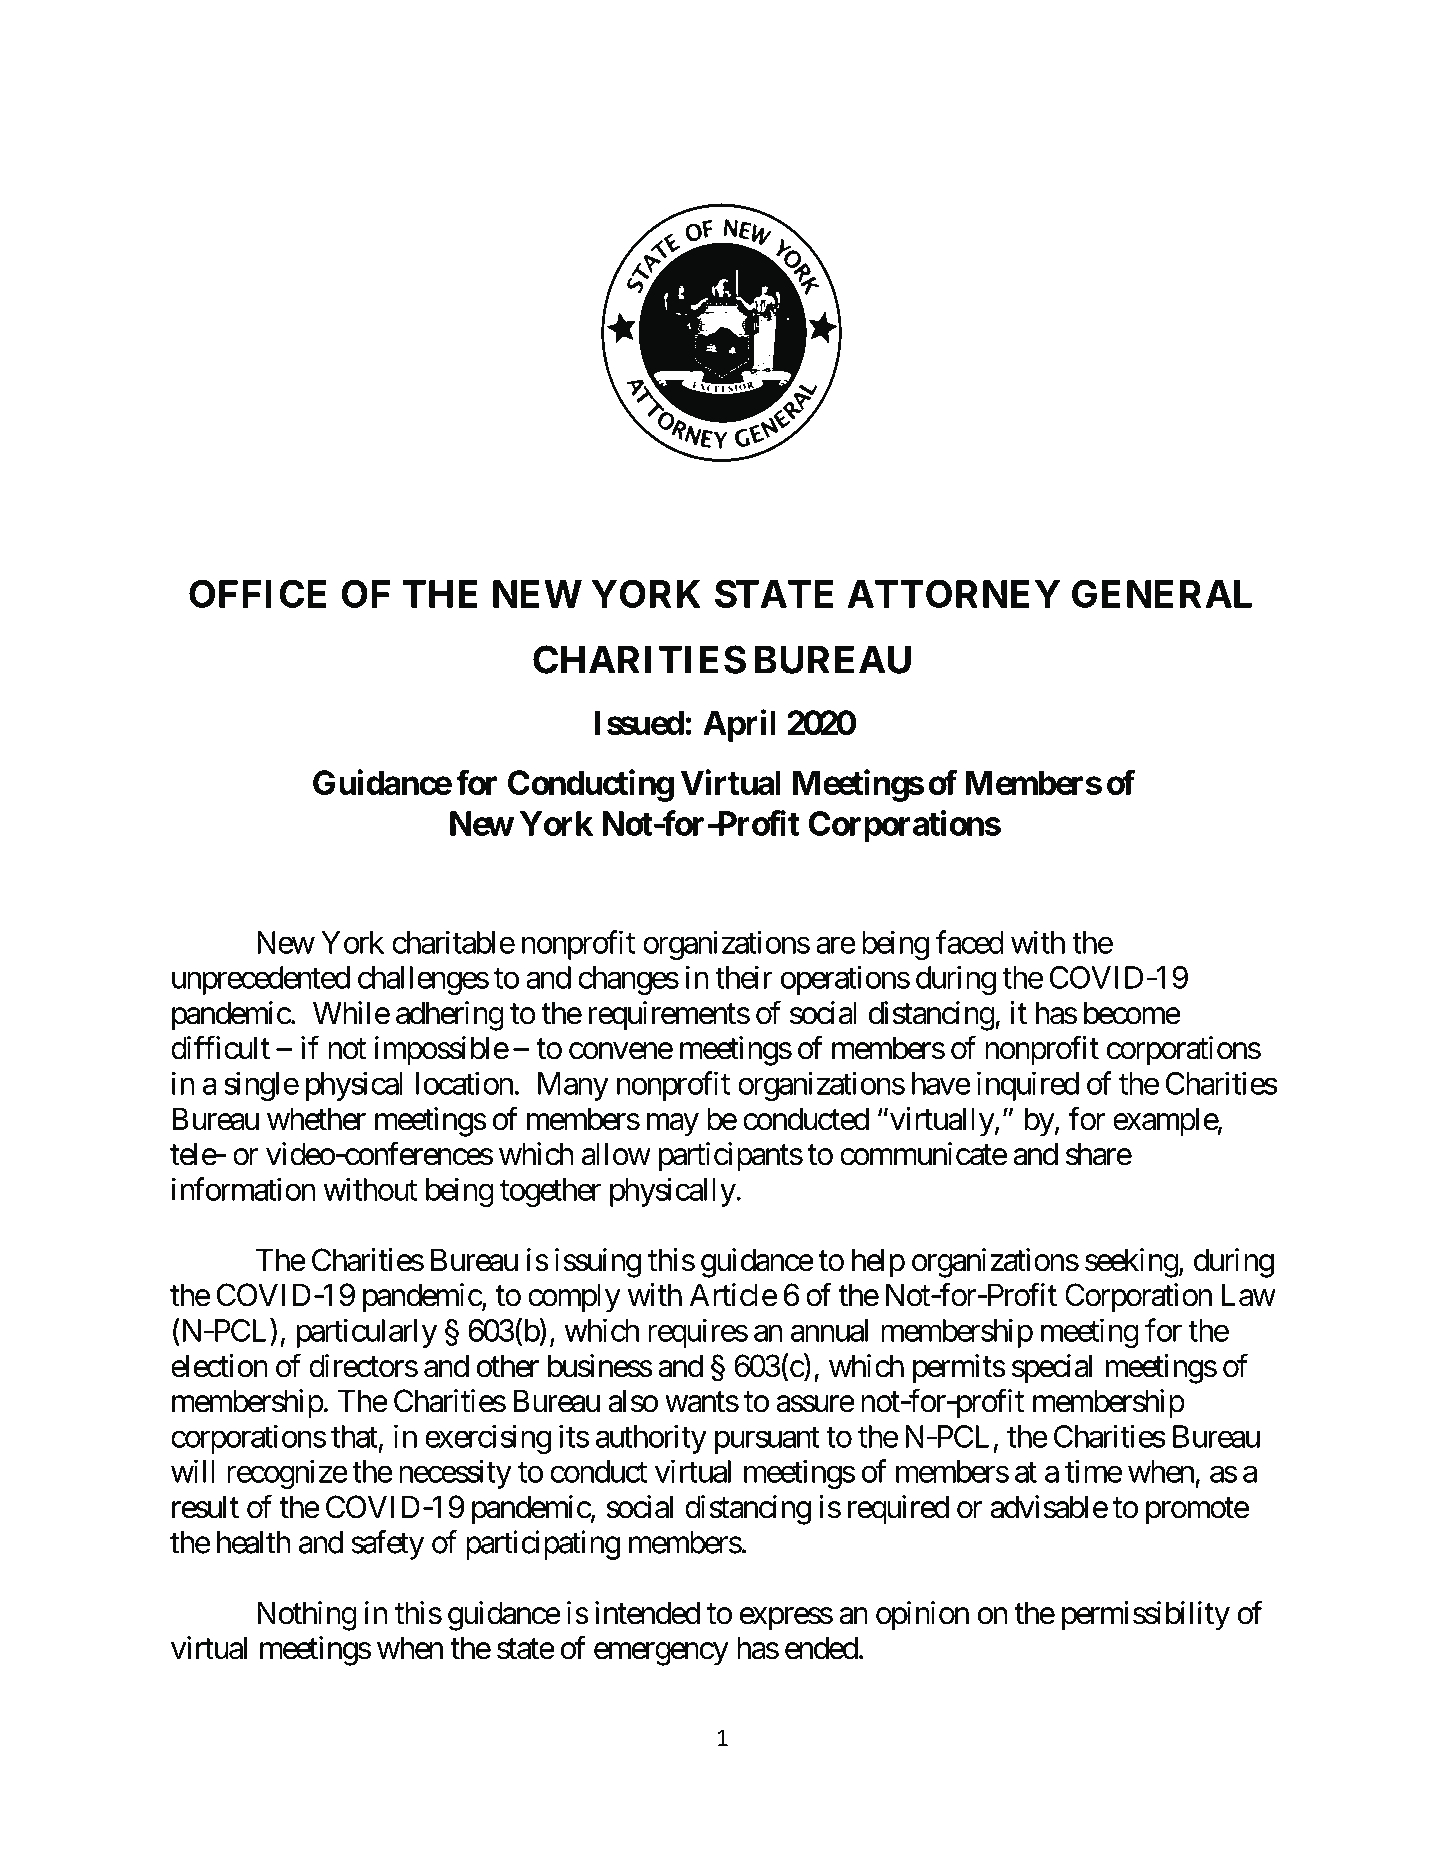 The width and height of the page is (1445, 1870). Describe the element at coordinates (1052, 1369) in the page. I see `special` at that location.
